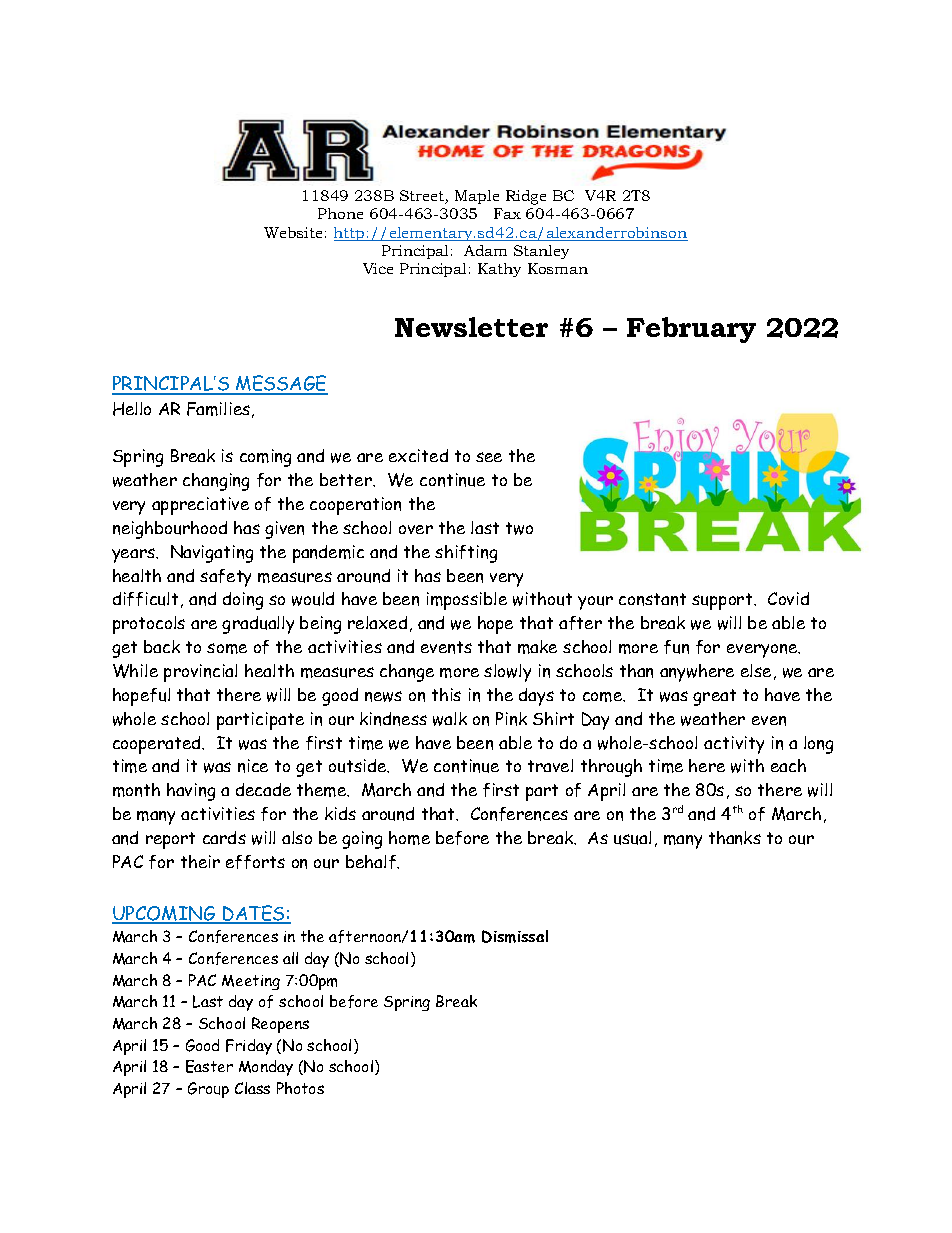 The height and width of the screenshot is (1233, 952). What do you see at coordinates (227, 648) in the screenshot?
I see `some` at bounding box center [227, 648].
